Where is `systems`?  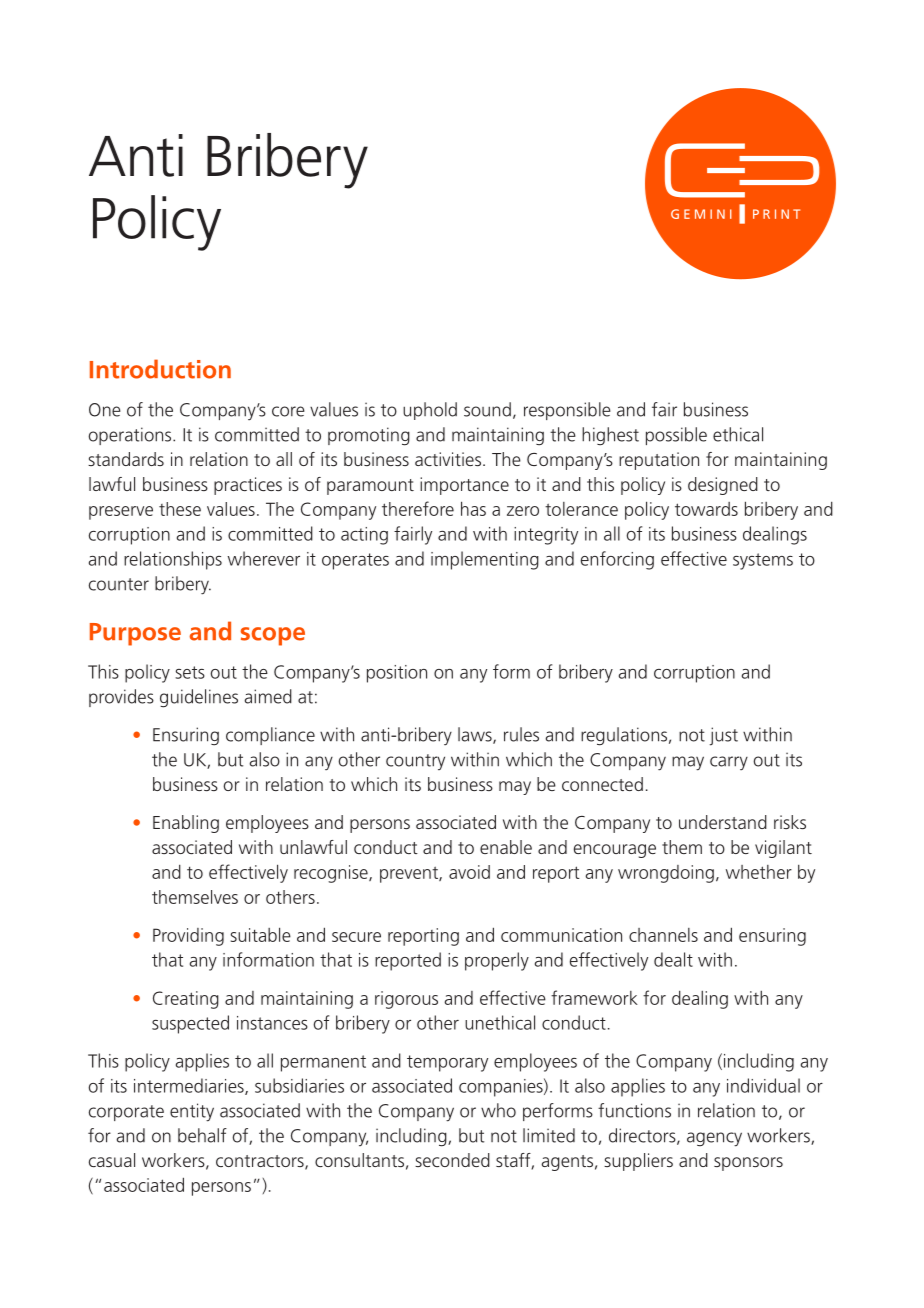
systems is located at coordinates (763, 561).
